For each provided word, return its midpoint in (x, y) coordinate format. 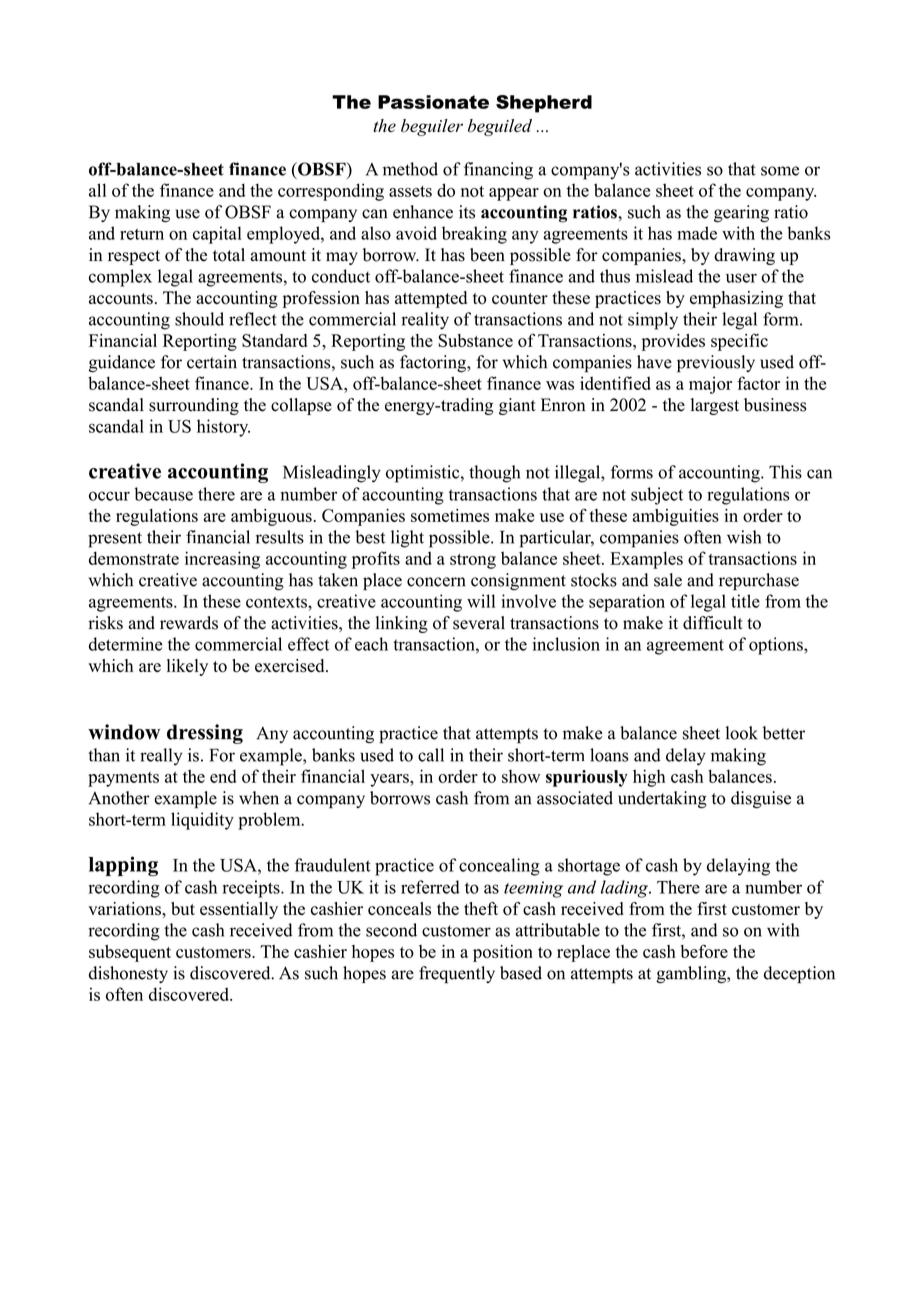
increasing (222, 560)
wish (744, 537)
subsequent (130, 953)
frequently (457, 975)
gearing (741, 214)
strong (473, 561)
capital (217, 235)
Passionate (433, 102)
